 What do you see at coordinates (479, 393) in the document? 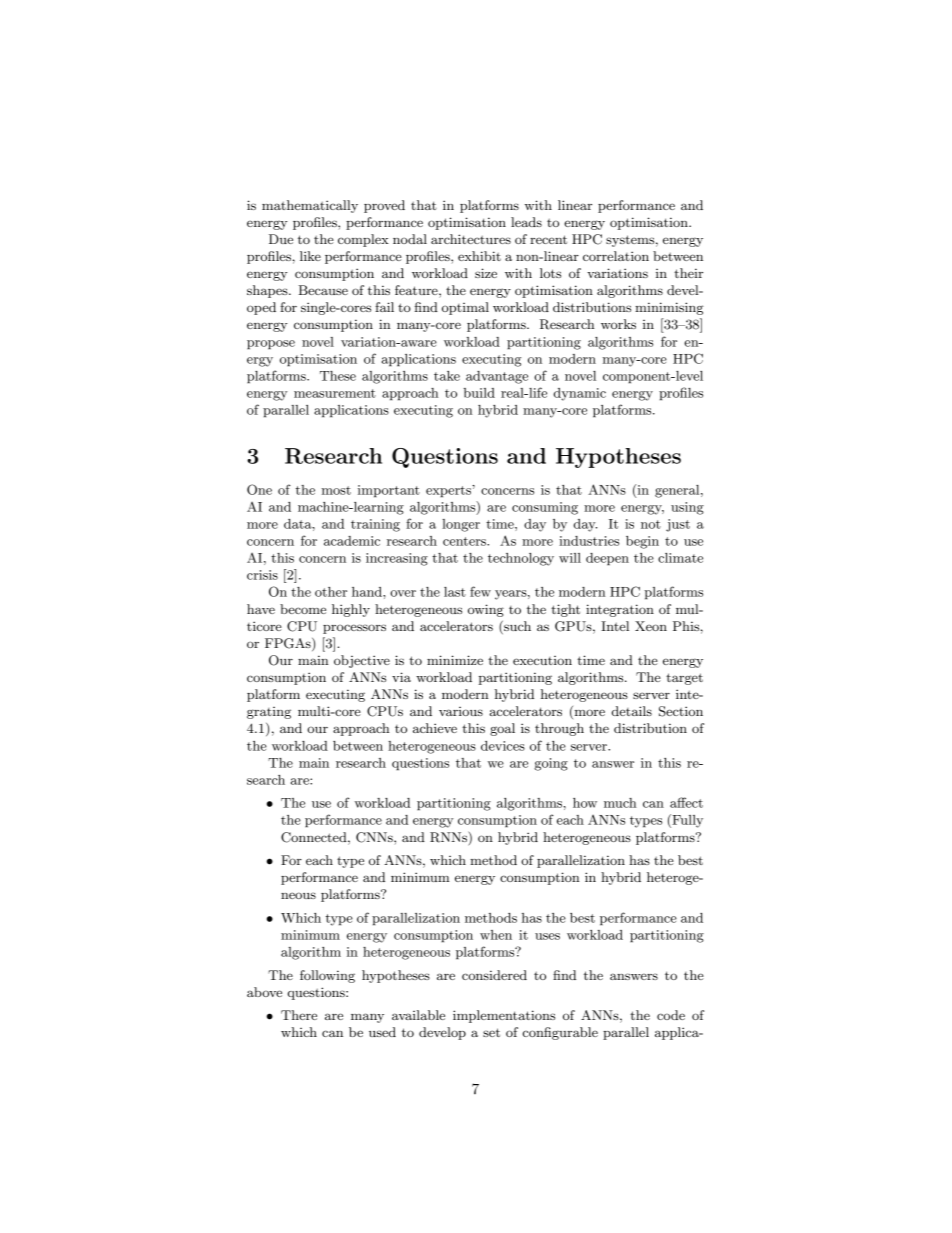
I see `build` at bounding box center [479, 393].
